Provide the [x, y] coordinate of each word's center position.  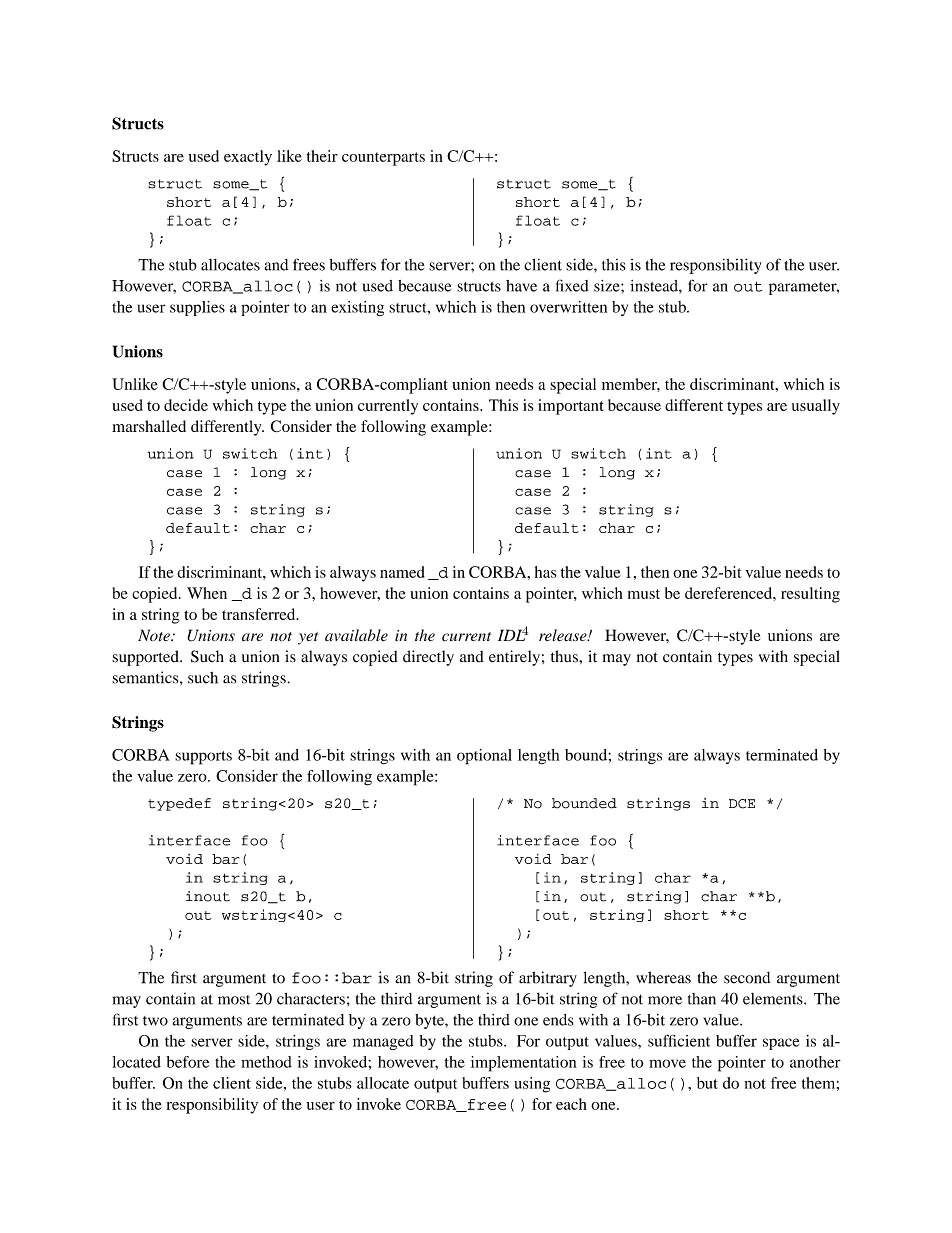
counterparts [383, 159]
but [707, 1083]
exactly [248, 158]
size [608, 286]
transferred [260, 614]
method [266, 1062]
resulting [810, 595]
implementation [524, 1064]
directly [428, 658]
